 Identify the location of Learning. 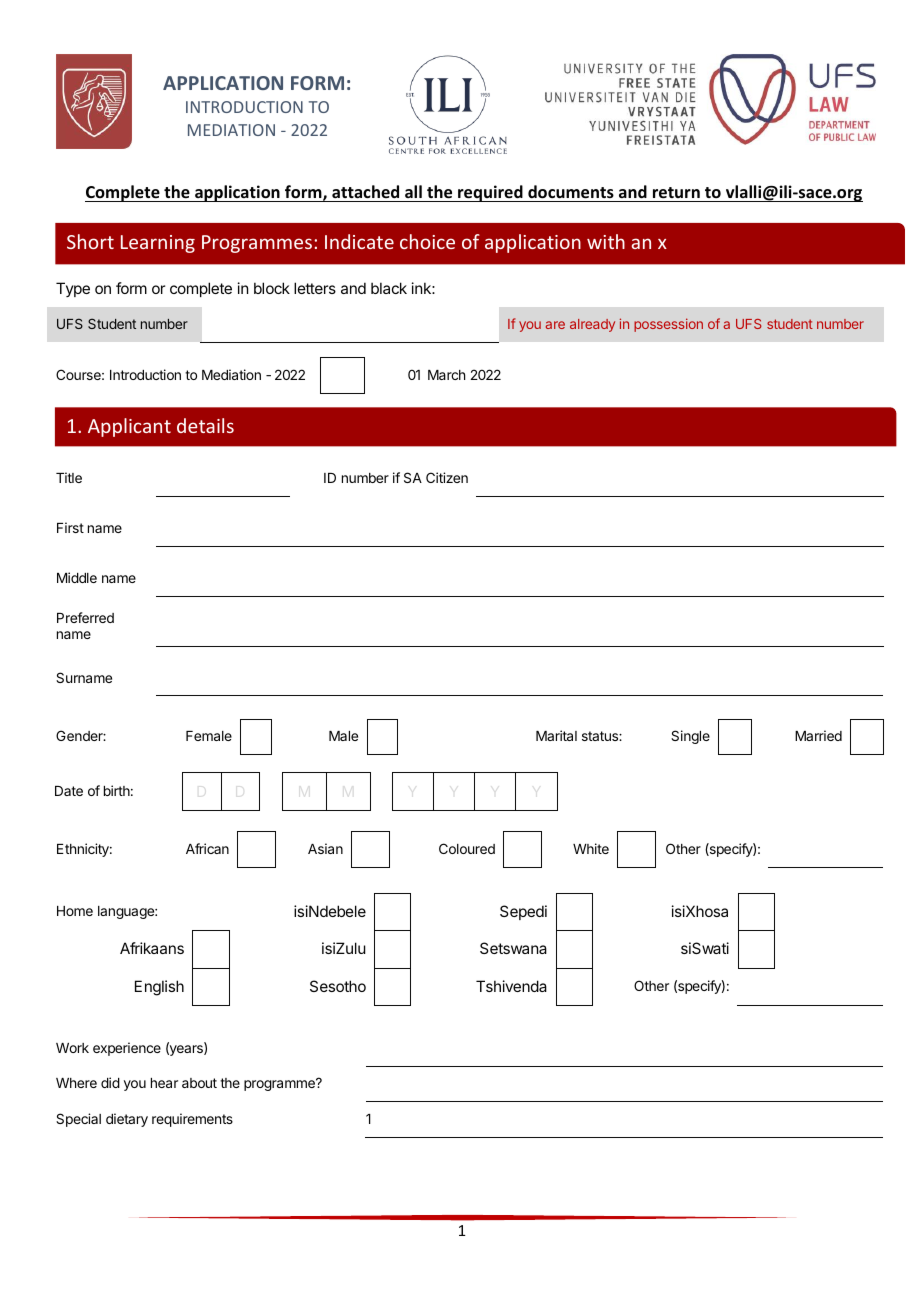
(158, 244).
